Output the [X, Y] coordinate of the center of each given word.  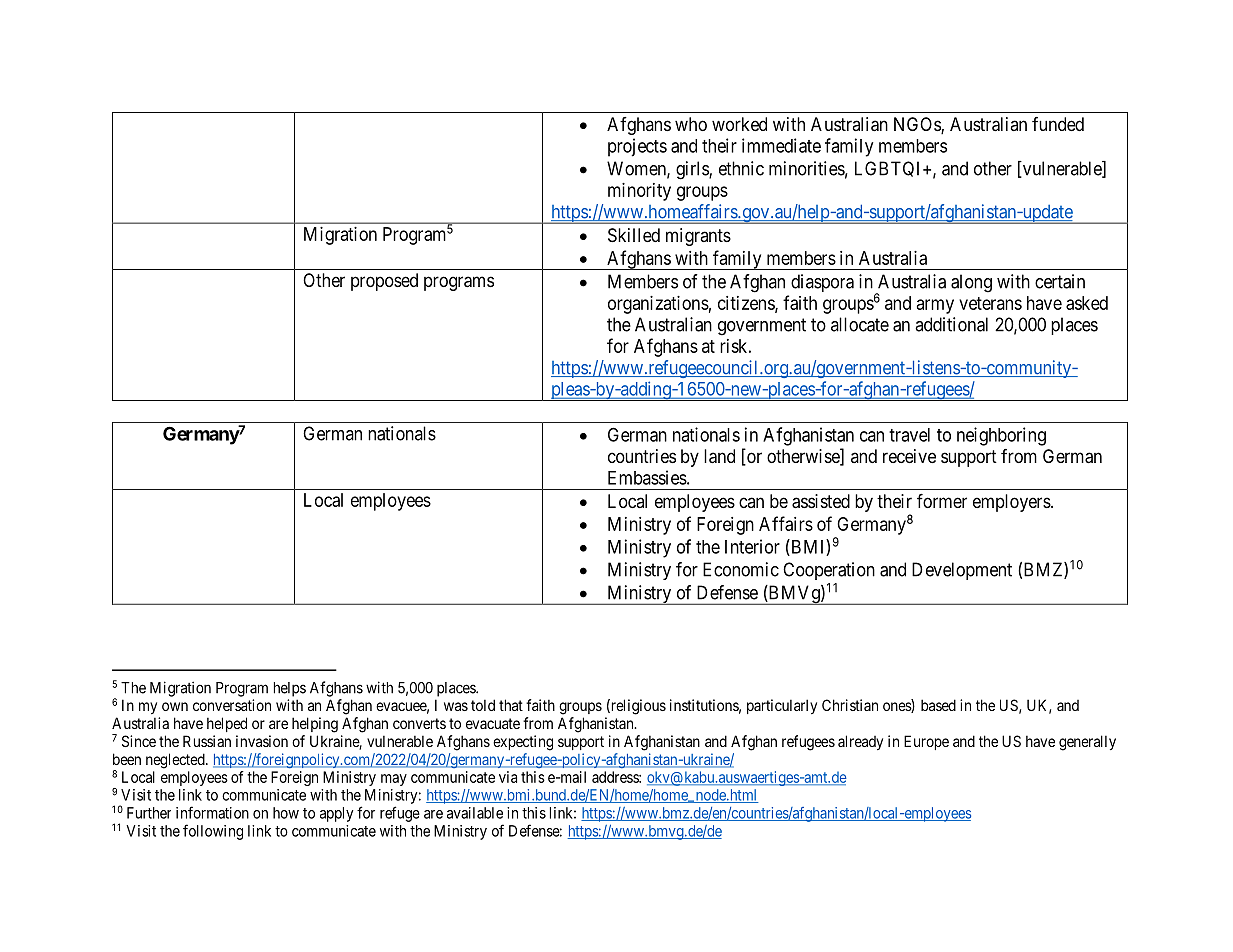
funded [1058, 124]
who [691, 124]
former [942, 501]
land [719, 456]
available [475, 813]
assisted [821, 501]
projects [637, 147]
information [212, 812]
